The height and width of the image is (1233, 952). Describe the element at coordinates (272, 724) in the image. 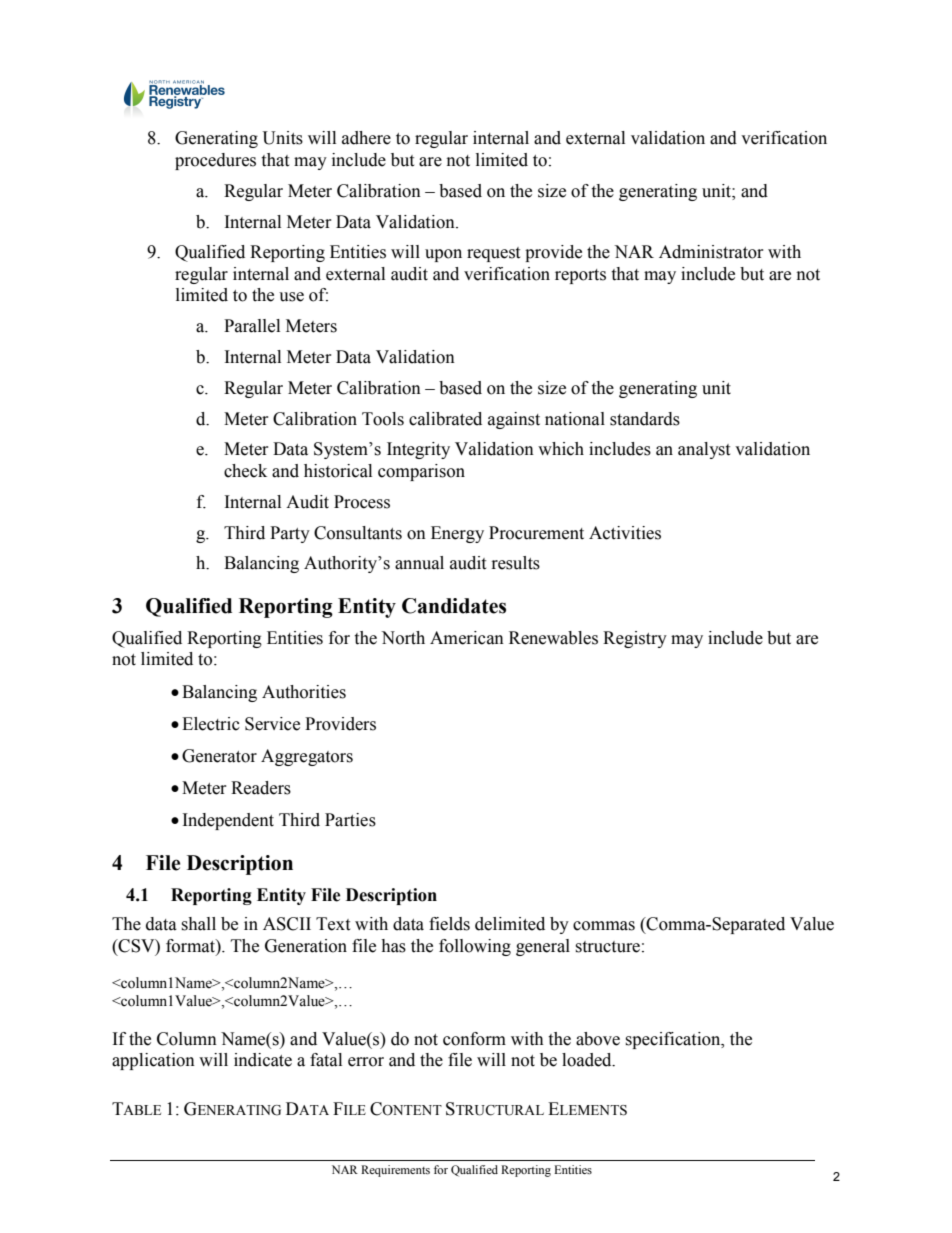

I see `Service` at that location.
